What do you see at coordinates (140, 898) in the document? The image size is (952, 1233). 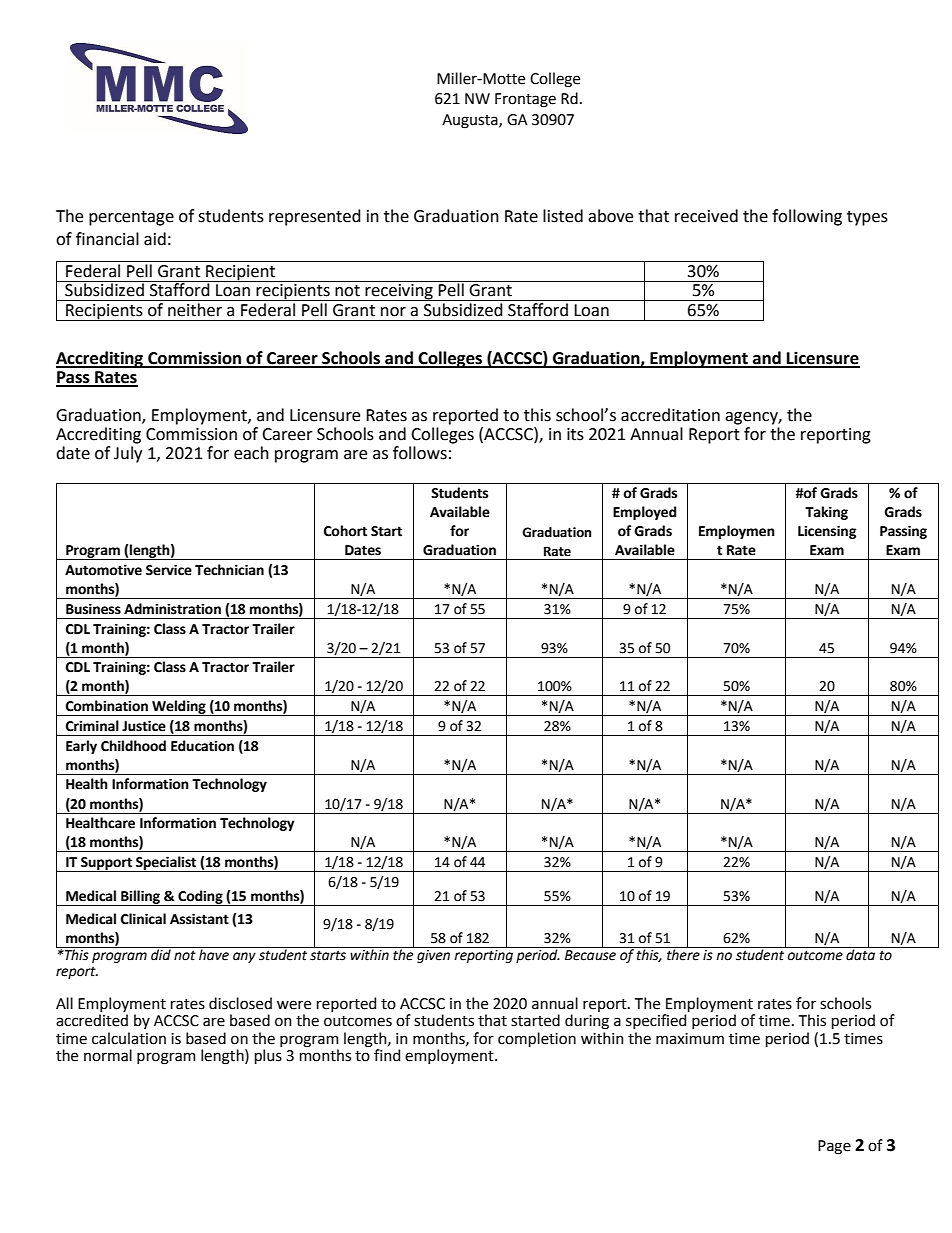 I see `Billing` at bounding box center [140, 898].
